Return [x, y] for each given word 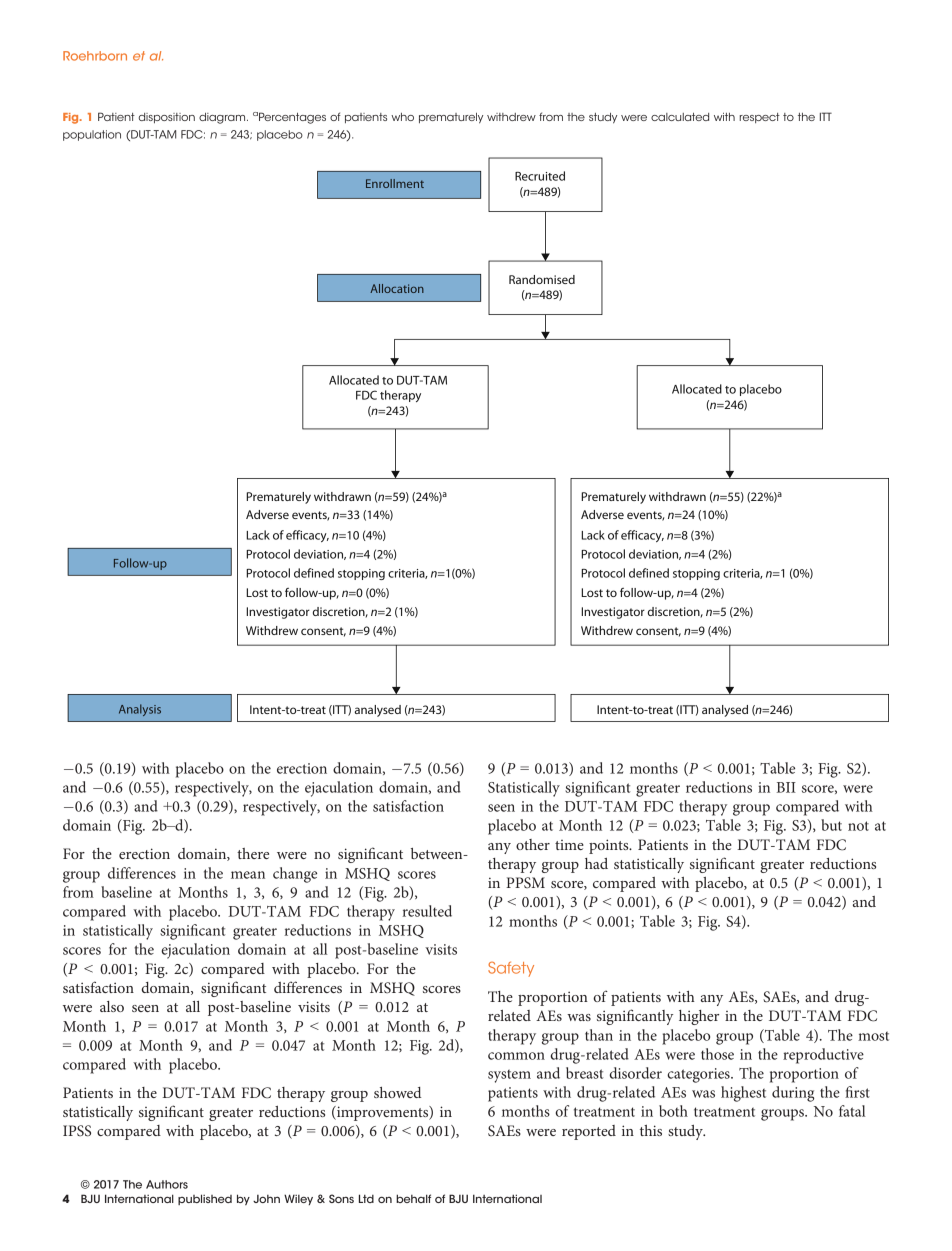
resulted [427, 911]
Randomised [542, 279]
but [831, 825]
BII [786, 787]
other [533, 844]
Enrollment [395, 183]
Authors [167, 1184]
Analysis [140, 710]
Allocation [397, 288]
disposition [167, 118]
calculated [680, 117]
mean [248, 875]
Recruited [540, 176]
